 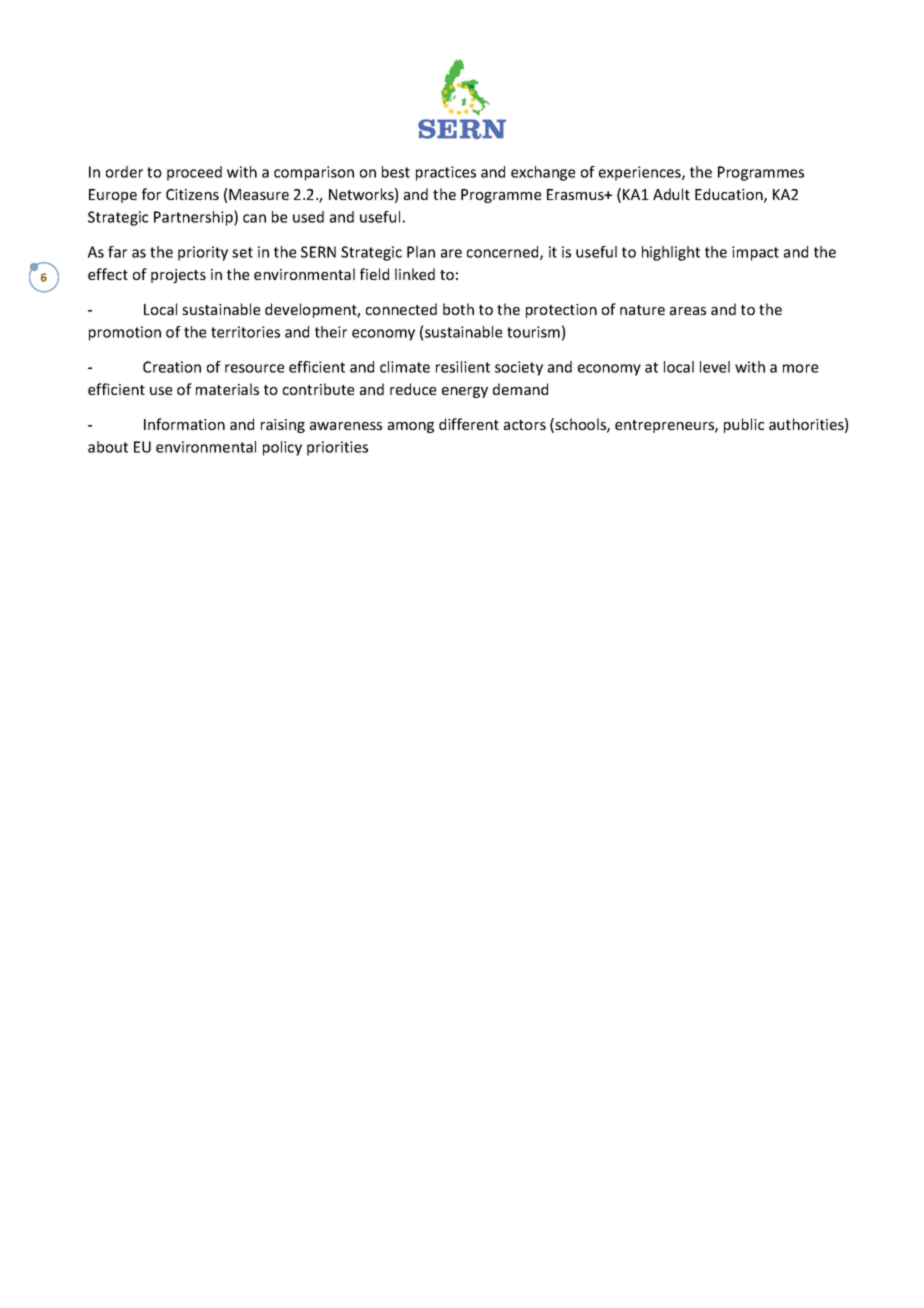 What do you see at coordinates (194, 173) in the screenshot?
I see `proceed` at bounding box center [194, 173].
